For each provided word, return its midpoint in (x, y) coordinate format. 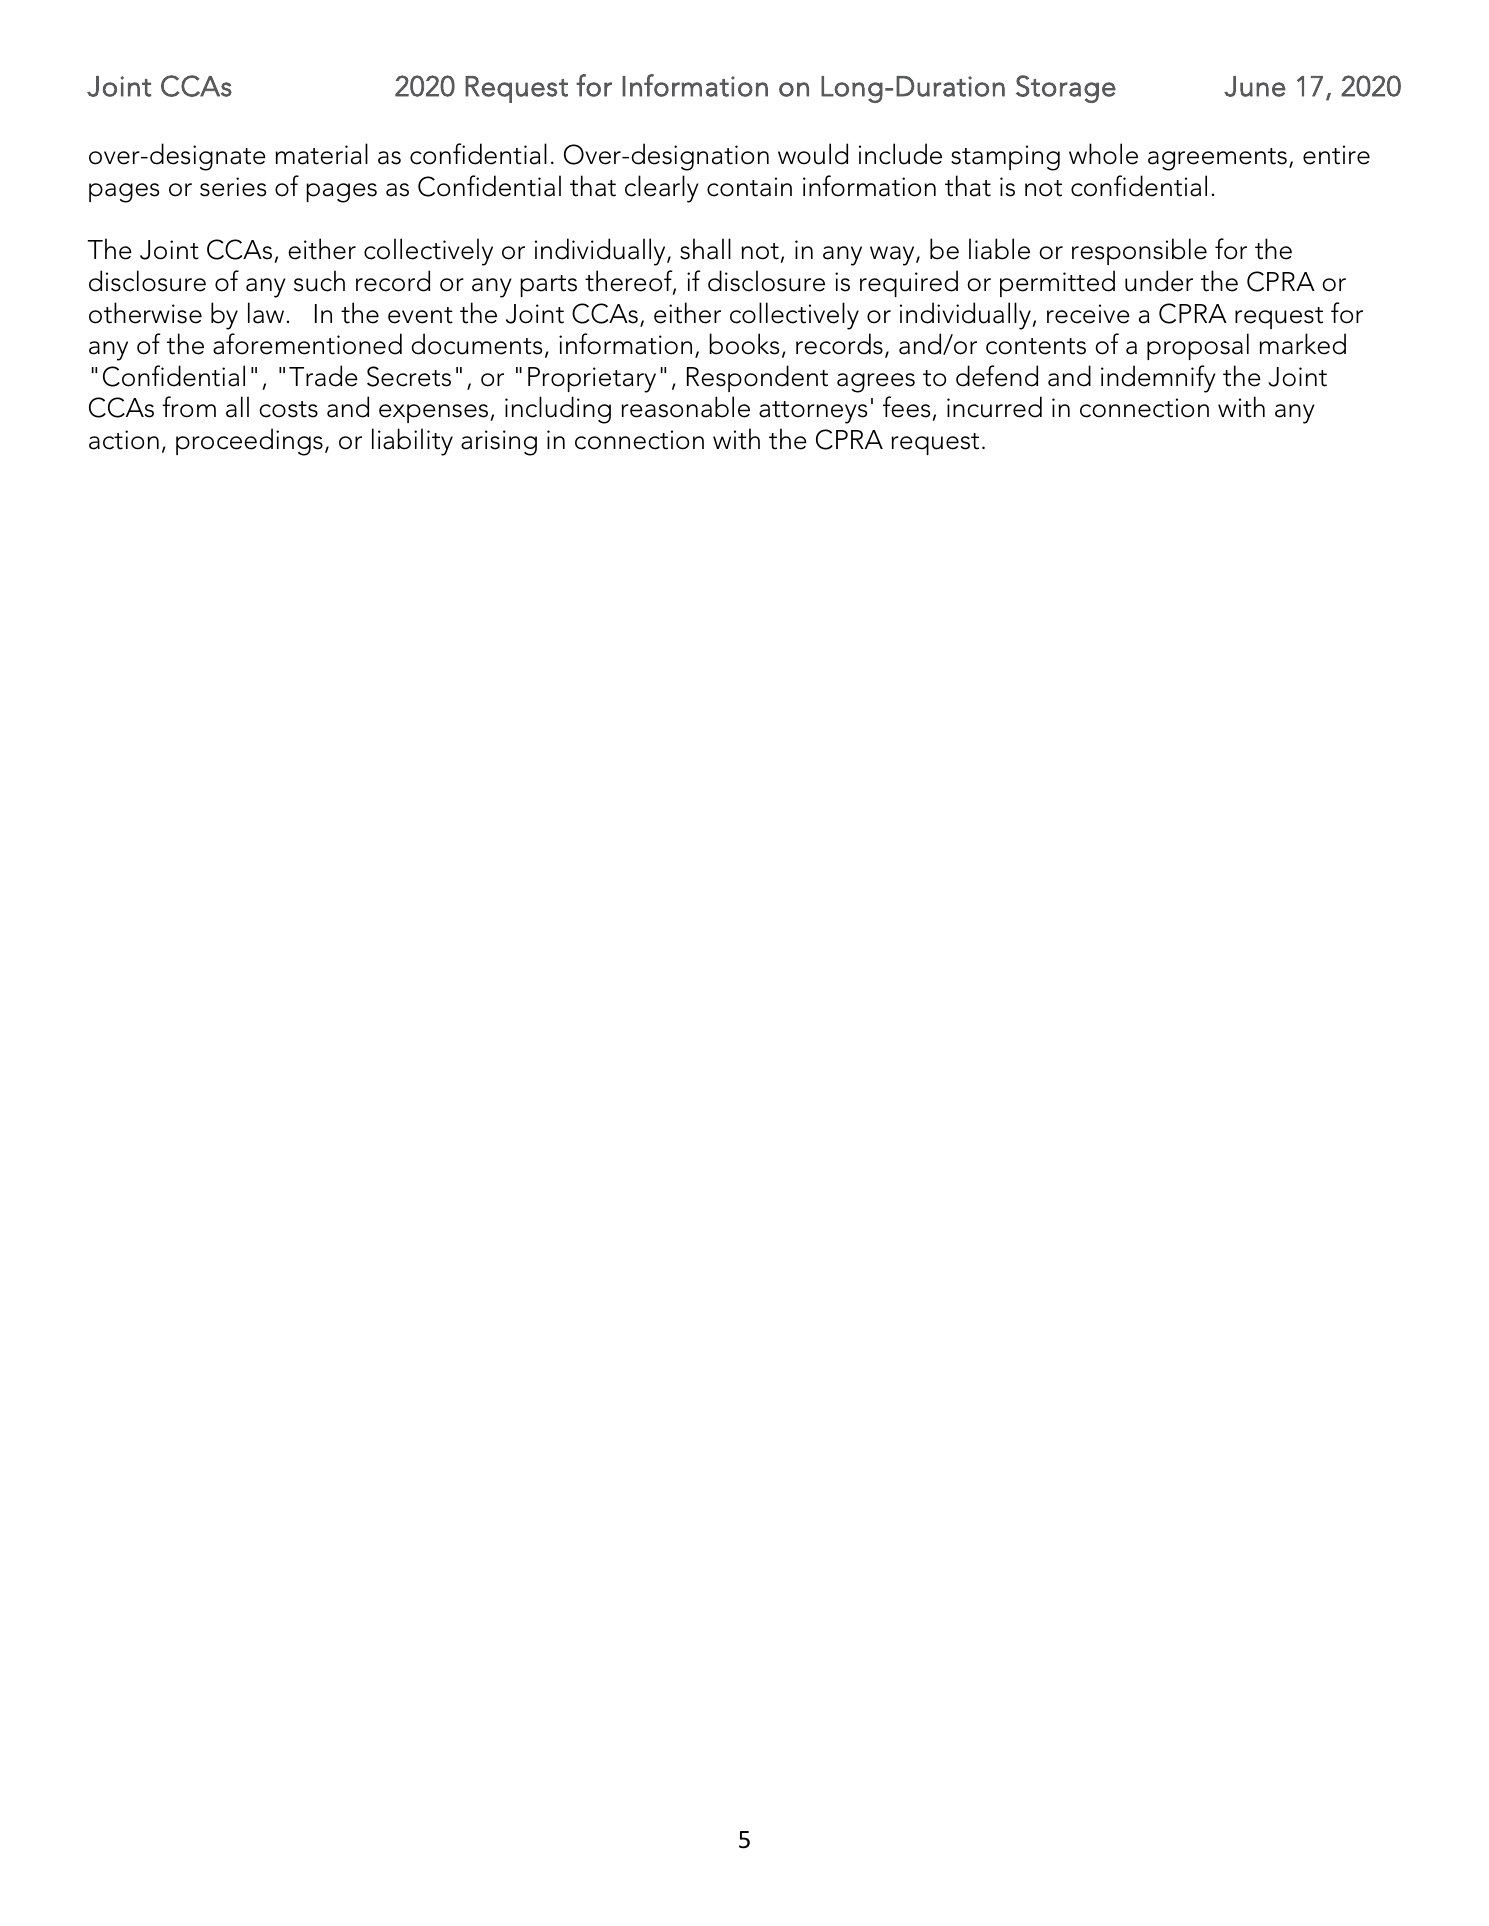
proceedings (249, 442)
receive (1088, 314)
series (233, 187)
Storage (1066, 89)
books (744, 344)
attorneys (813, 412)
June (1255, 86)
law (266, 313)
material (321, 154)
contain (749, 187)
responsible (1139, 251)
